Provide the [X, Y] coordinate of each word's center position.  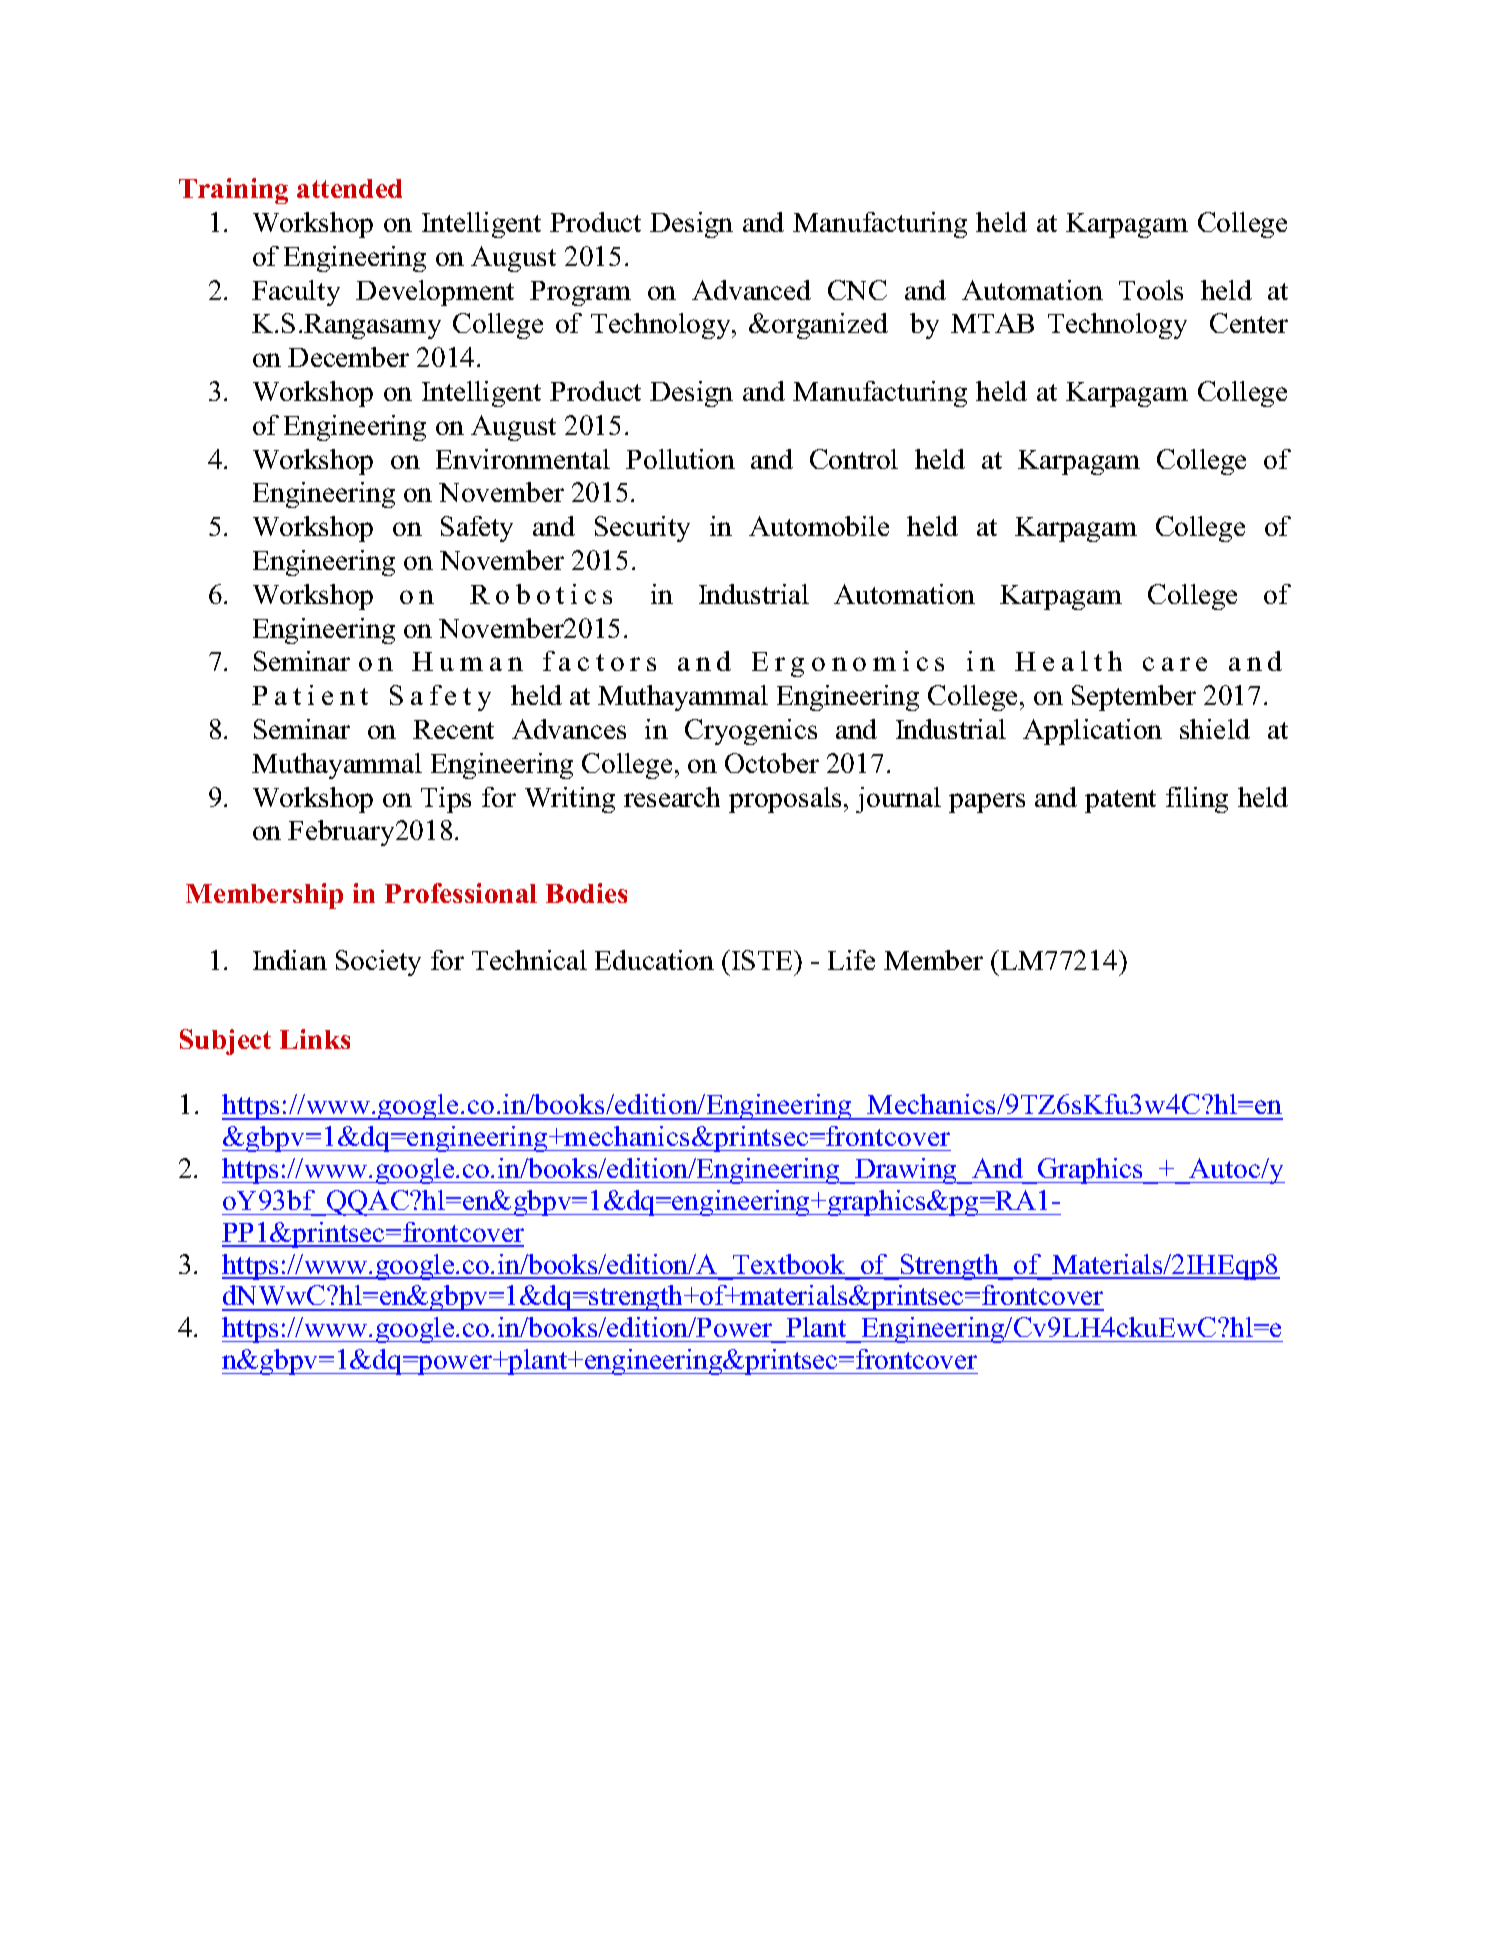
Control [854, 459]
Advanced [751, 290]
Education [654, 960]
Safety [477, 529]
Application [1092, 732]
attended [349, 188]
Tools [1151, 290]
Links [315, 1039]
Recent [453, 729]
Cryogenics [751, 732]
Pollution [680, 459]
